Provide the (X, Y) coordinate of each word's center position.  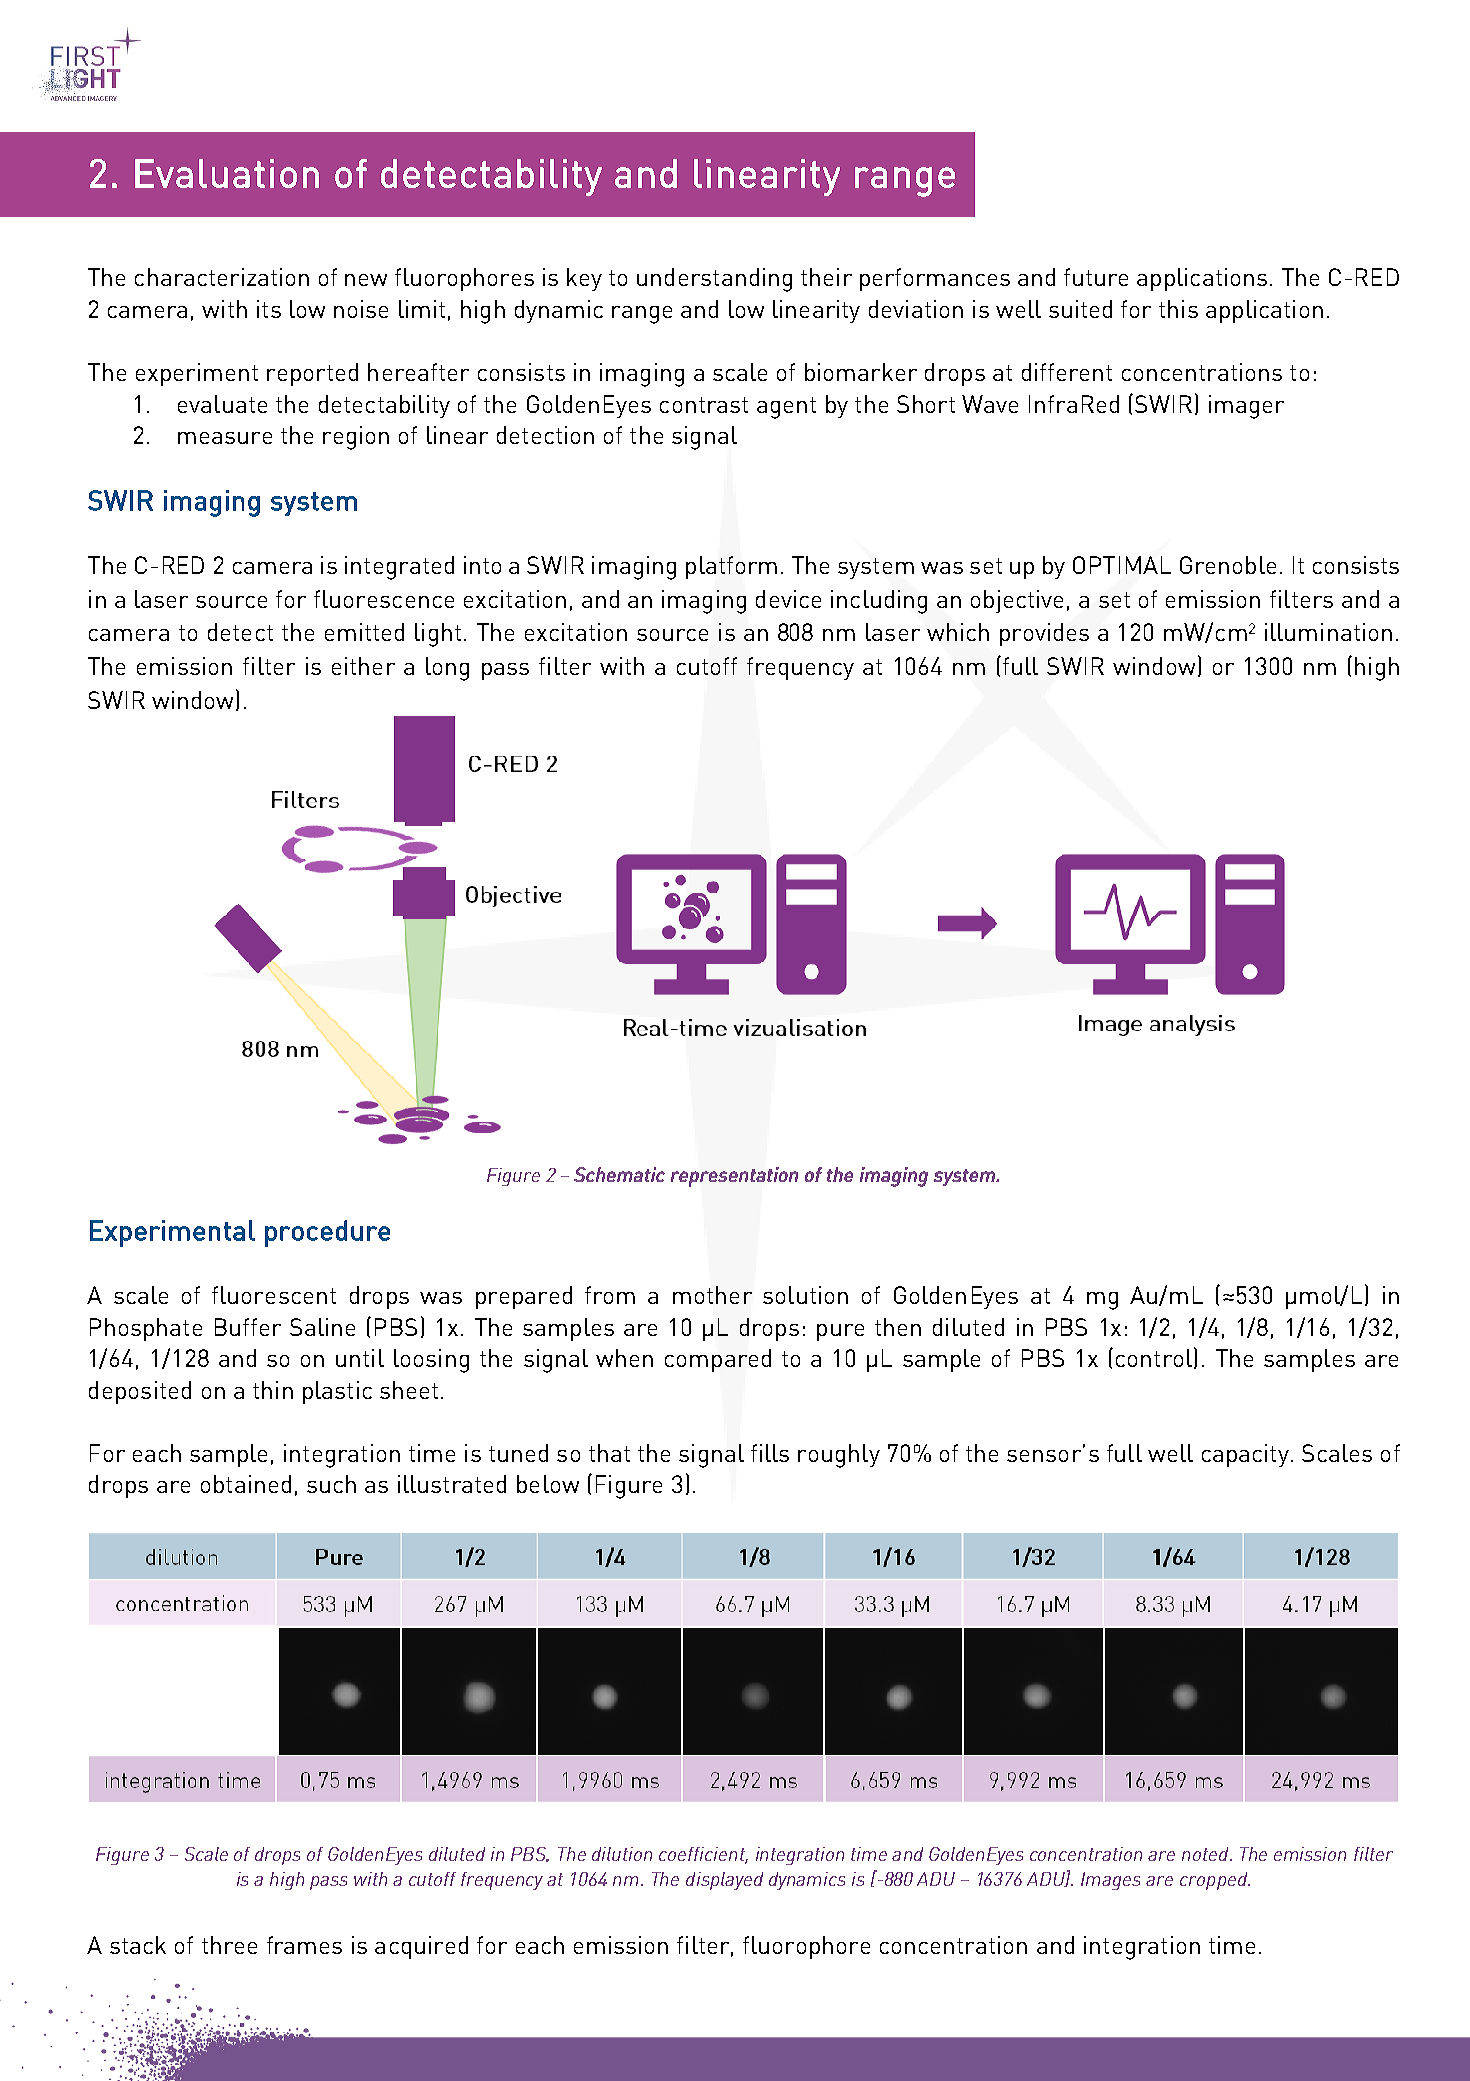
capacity (1245, 1455)
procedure (327, 1233)
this (1178, 309)
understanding (714, 280)
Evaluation (227, 173)
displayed (724, 1881)
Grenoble (1228, 565)
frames (304, 1945)
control (1154, 1358)
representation (734, 1177)
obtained (246, 1484)
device (788, 599)
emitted (364, 632)
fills (770, 1453)
